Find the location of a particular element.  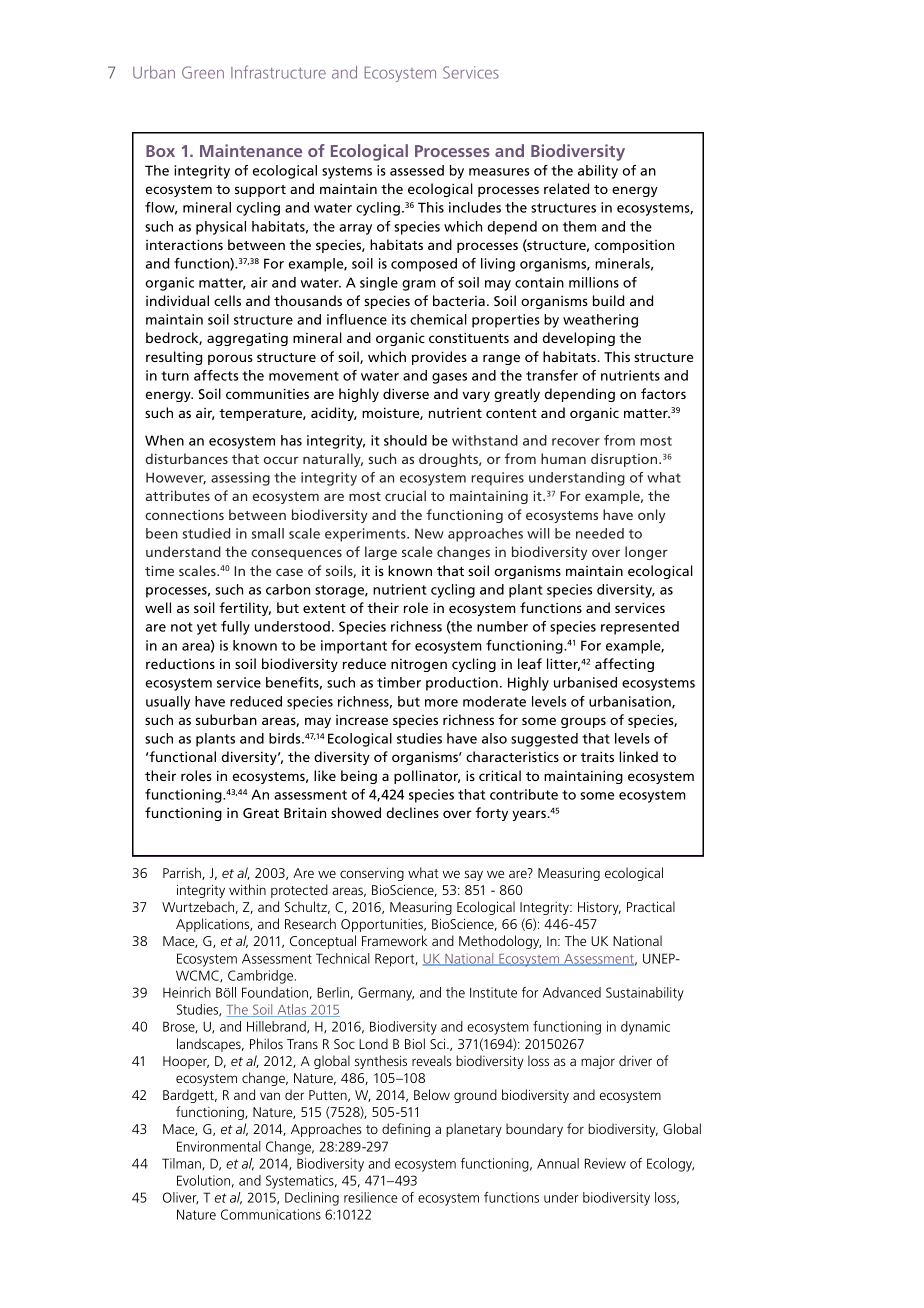

Green is located at coordinates (203, 72).
